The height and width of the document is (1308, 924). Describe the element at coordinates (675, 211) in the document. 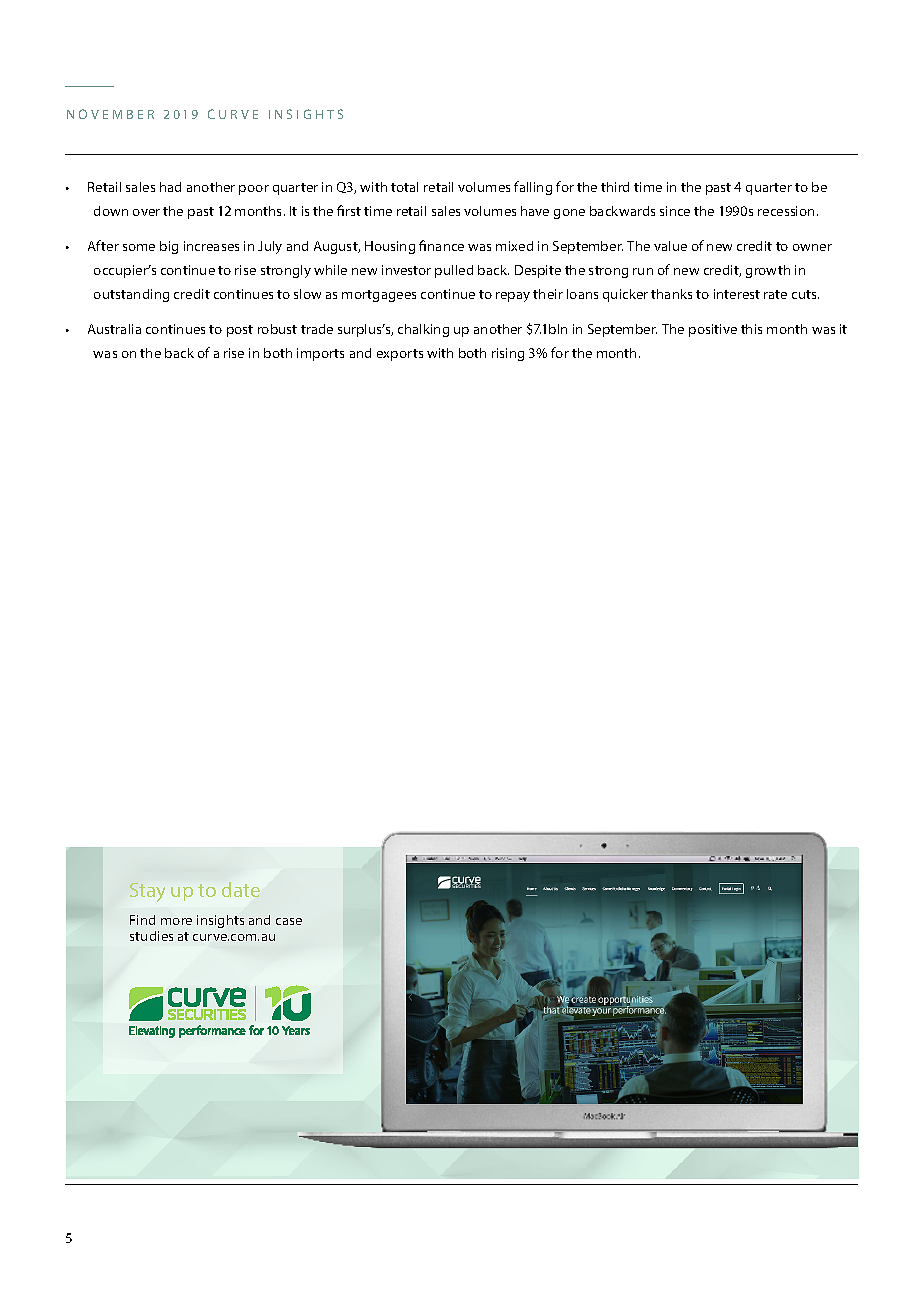

I see `since` at that location.
